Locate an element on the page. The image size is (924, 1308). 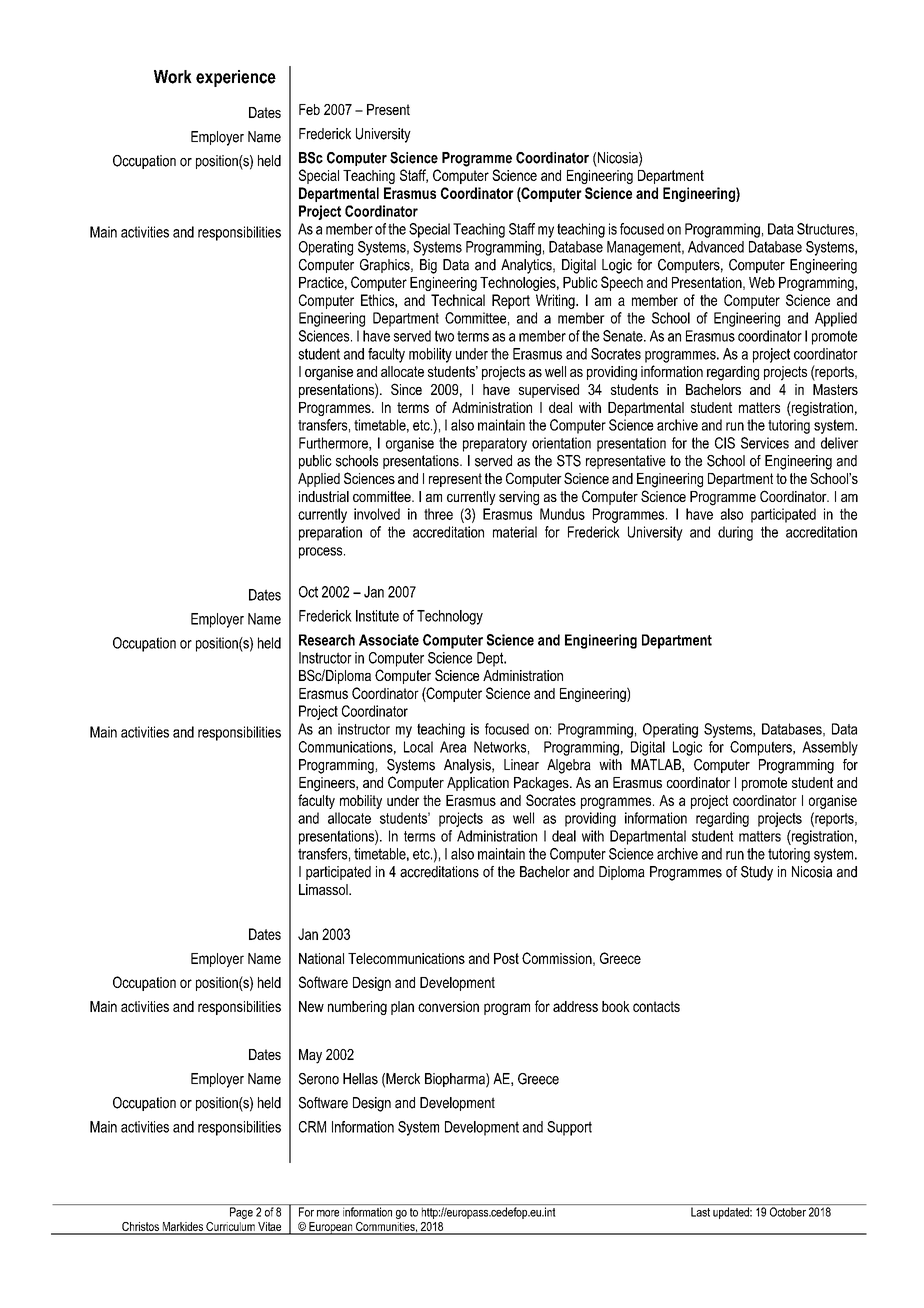
Since is located at coordinates (406, 389).
